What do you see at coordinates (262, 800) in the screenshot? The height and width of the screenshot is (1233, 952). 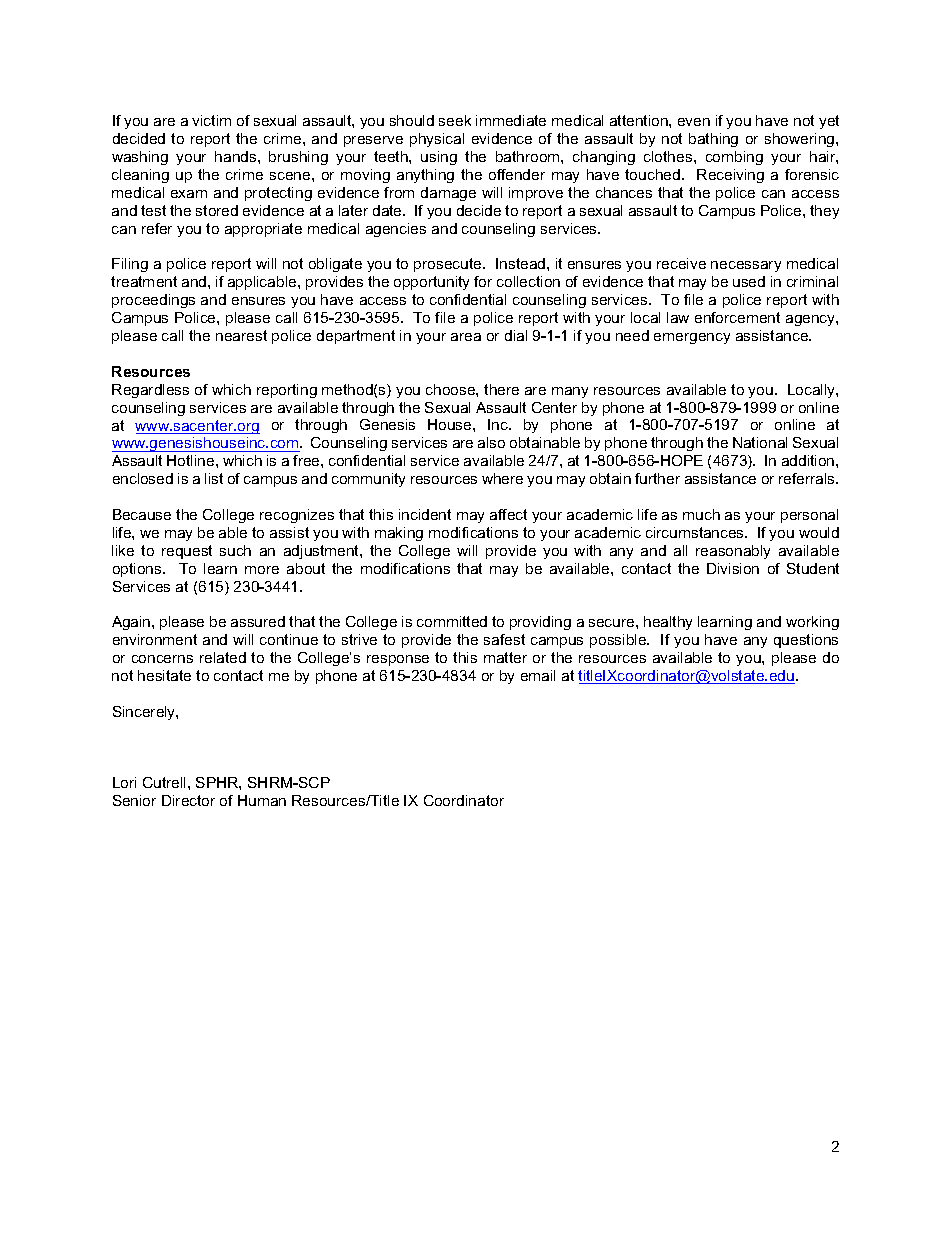 I see `Human` at bounding box center [262, 800].
